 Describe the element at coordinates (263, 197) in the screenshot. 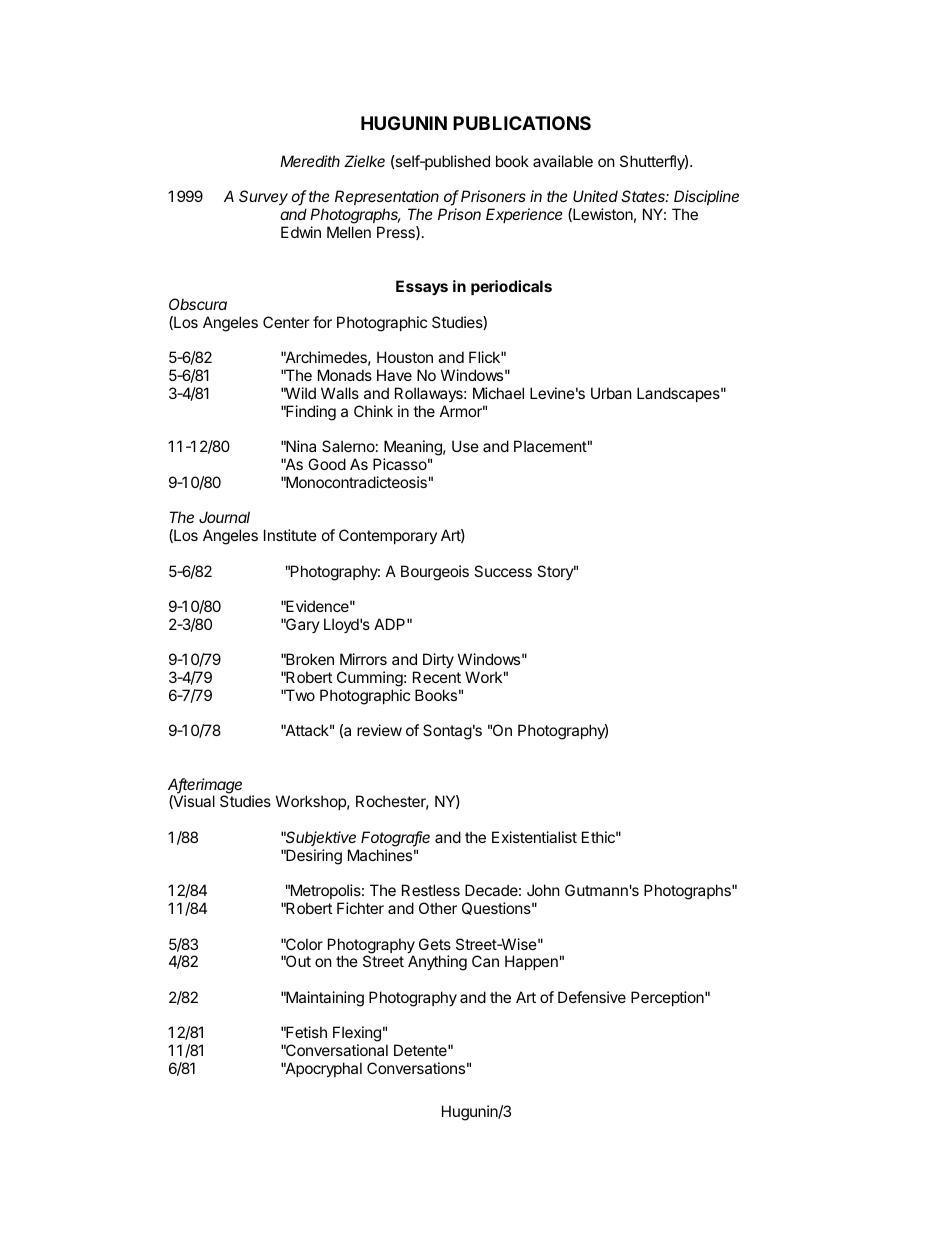

I see `Survey` at that location.
